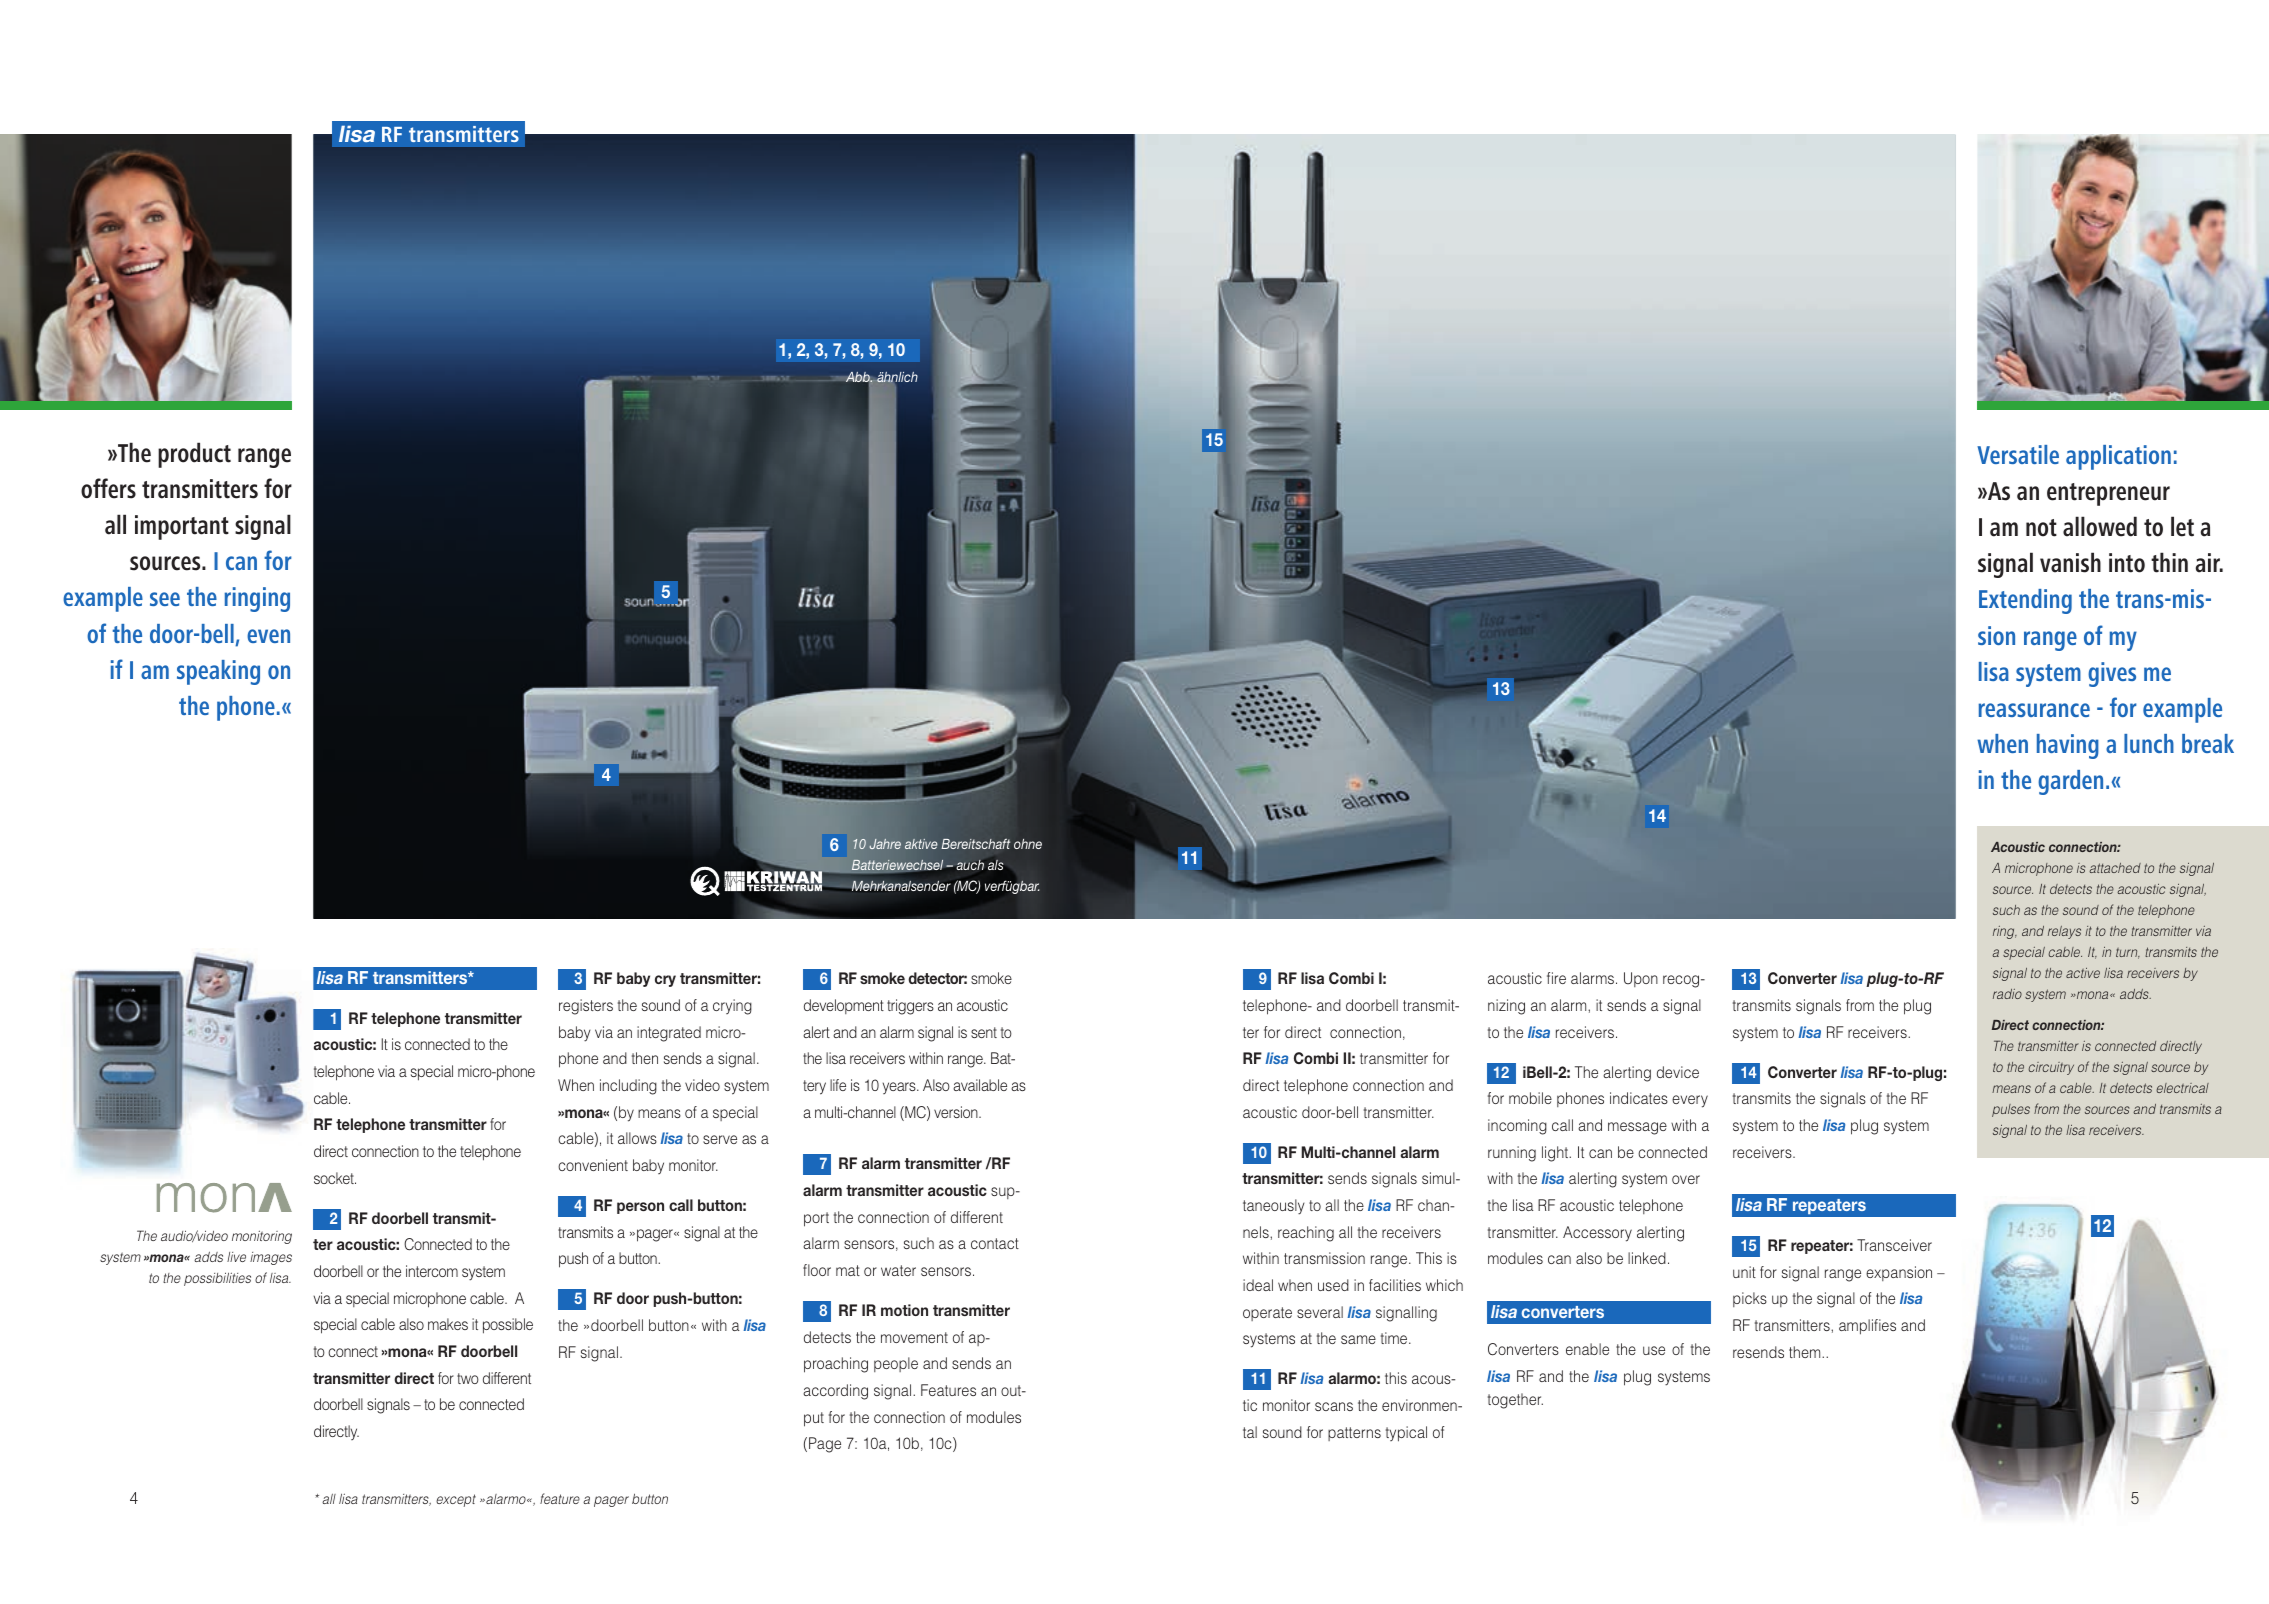 Image resolution: width=2269 pixels, height=1604 pixels. I want to click on patterns, so click(1354, 1434).
